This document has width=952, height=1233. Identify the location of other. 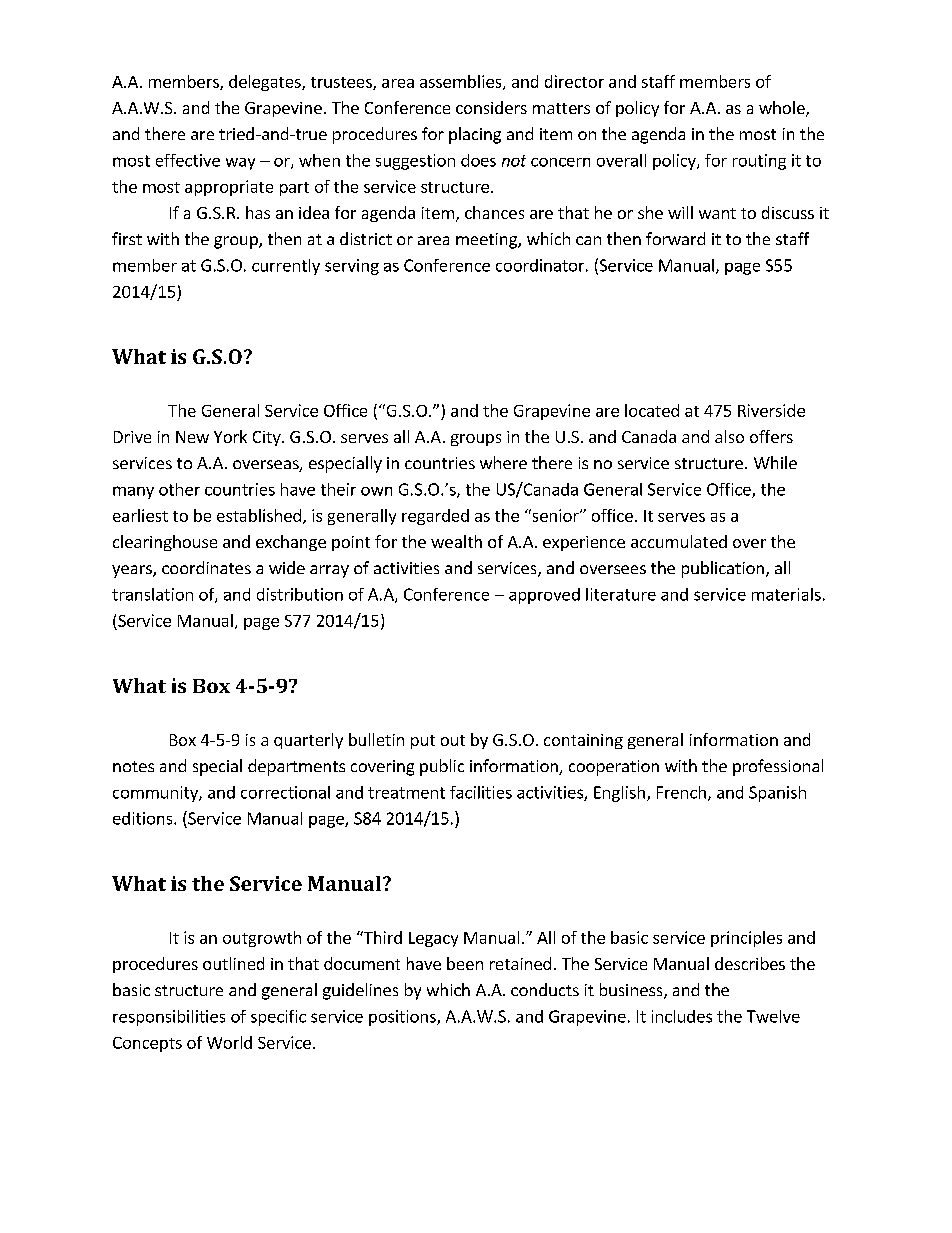
(179, 489).
